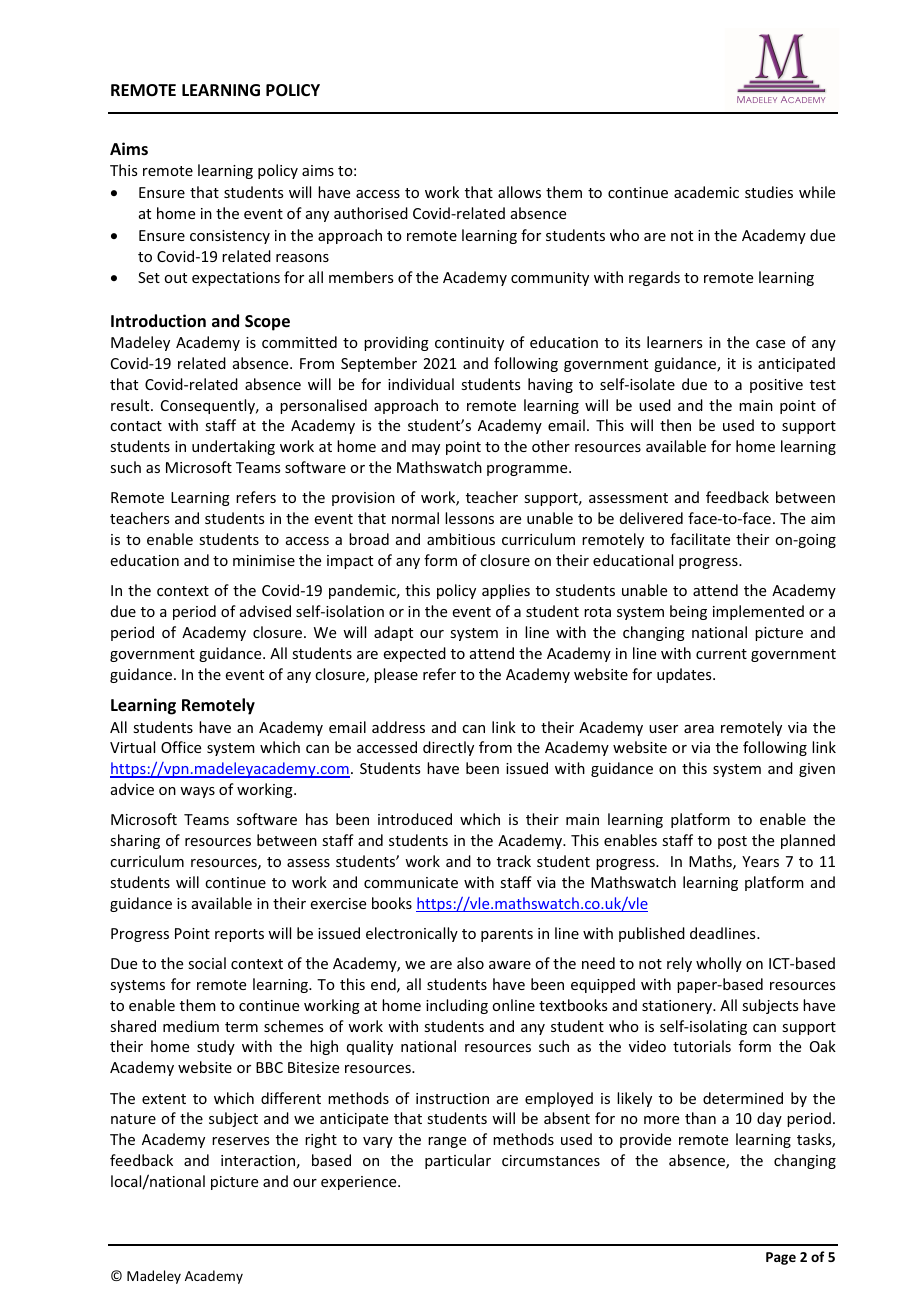 The width and height of the image is (924, 1308). Describe the element at coordinates (181, 747) in the image. I see `Office` at that location.
